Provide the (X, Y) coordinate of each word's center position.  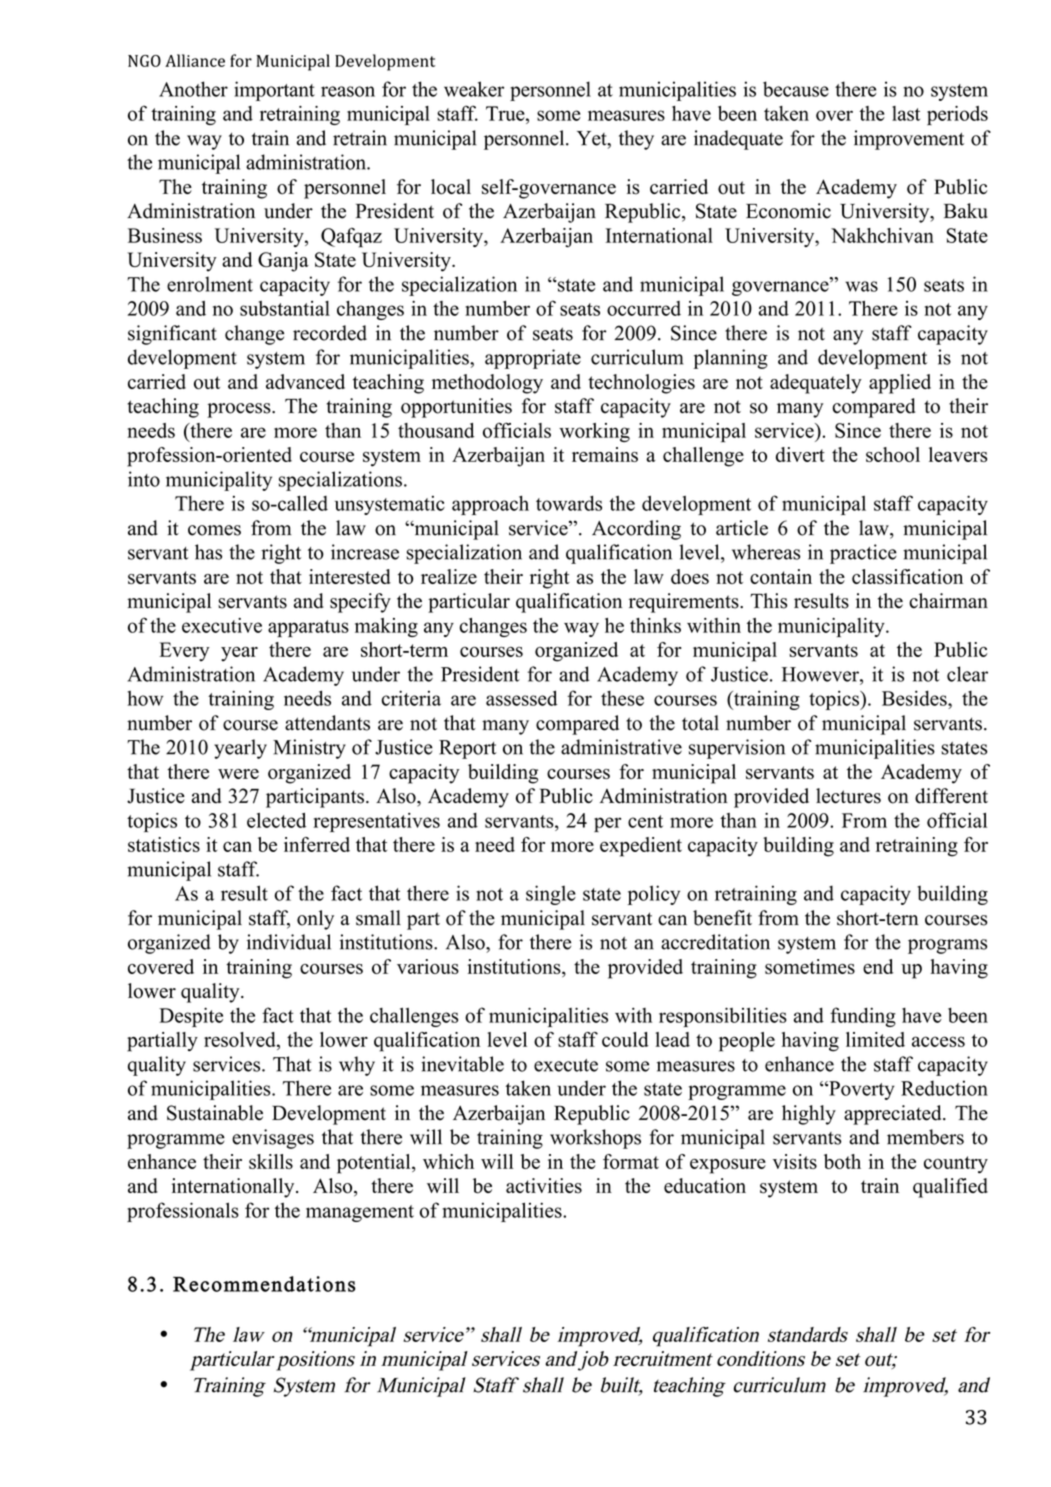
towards (569, 503)
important (274, 91)
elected (276, 820)
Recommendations (264, 1284)
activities (544, 1186)
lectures (848, 796)
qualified (950, 1188)
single (551, 895)
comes (214, 530)
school (893, 454)
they (636, 140)
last (906, 113)
